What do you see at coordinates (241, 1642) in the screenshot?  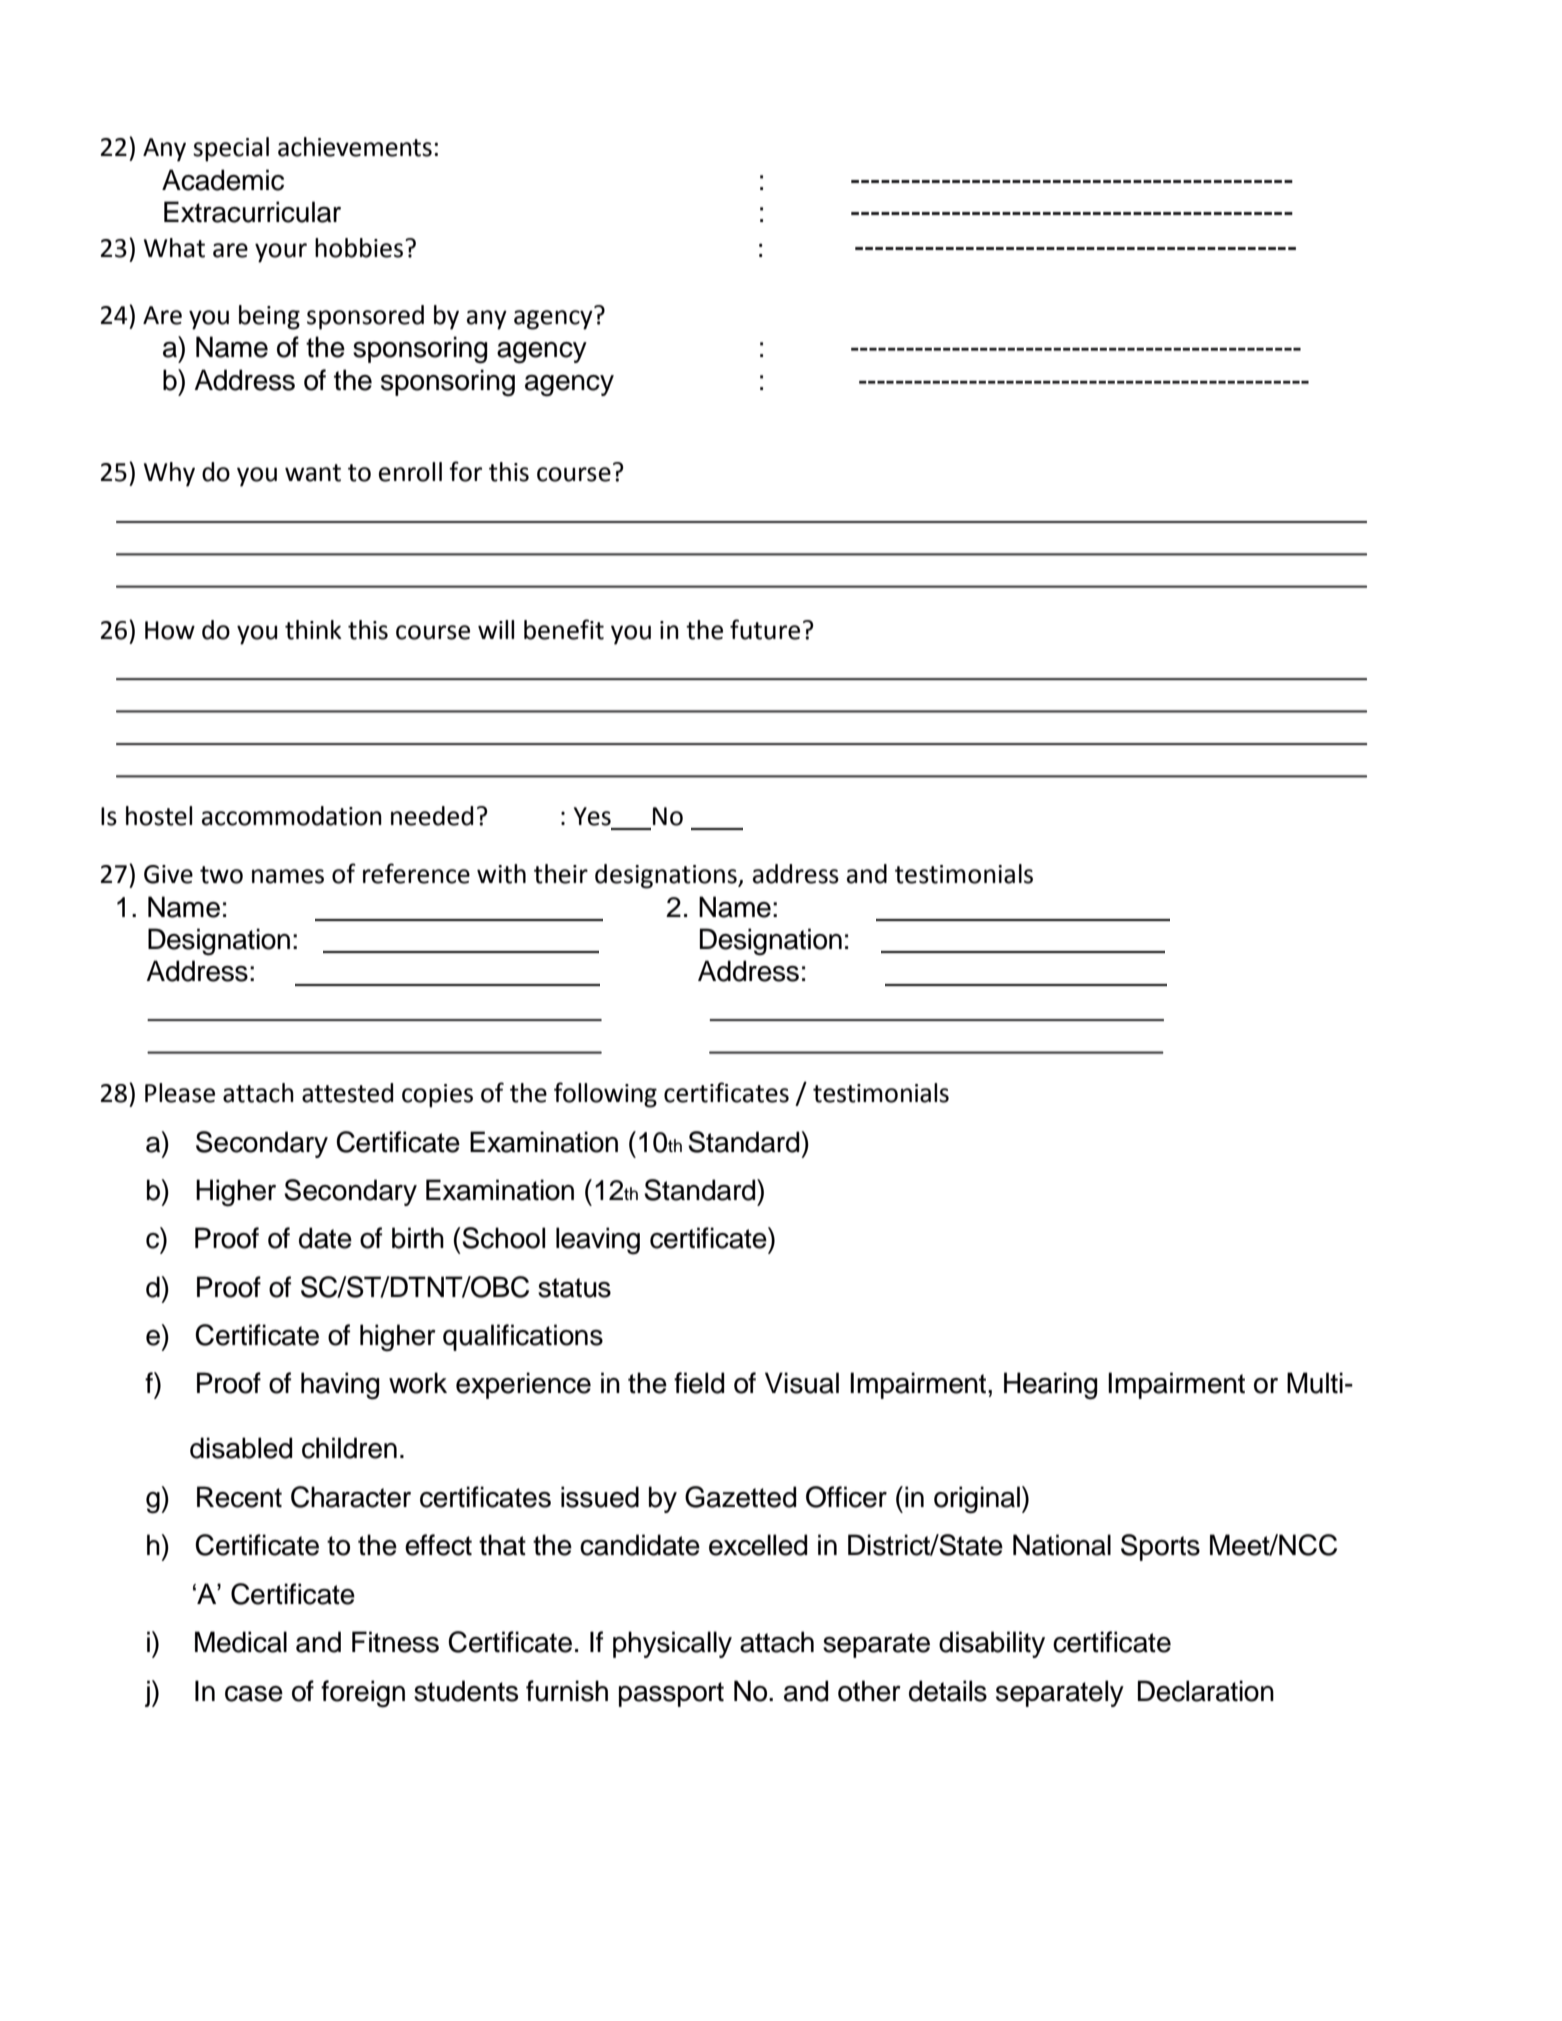 I see `Medical` at bounding box center [241, 1642].
